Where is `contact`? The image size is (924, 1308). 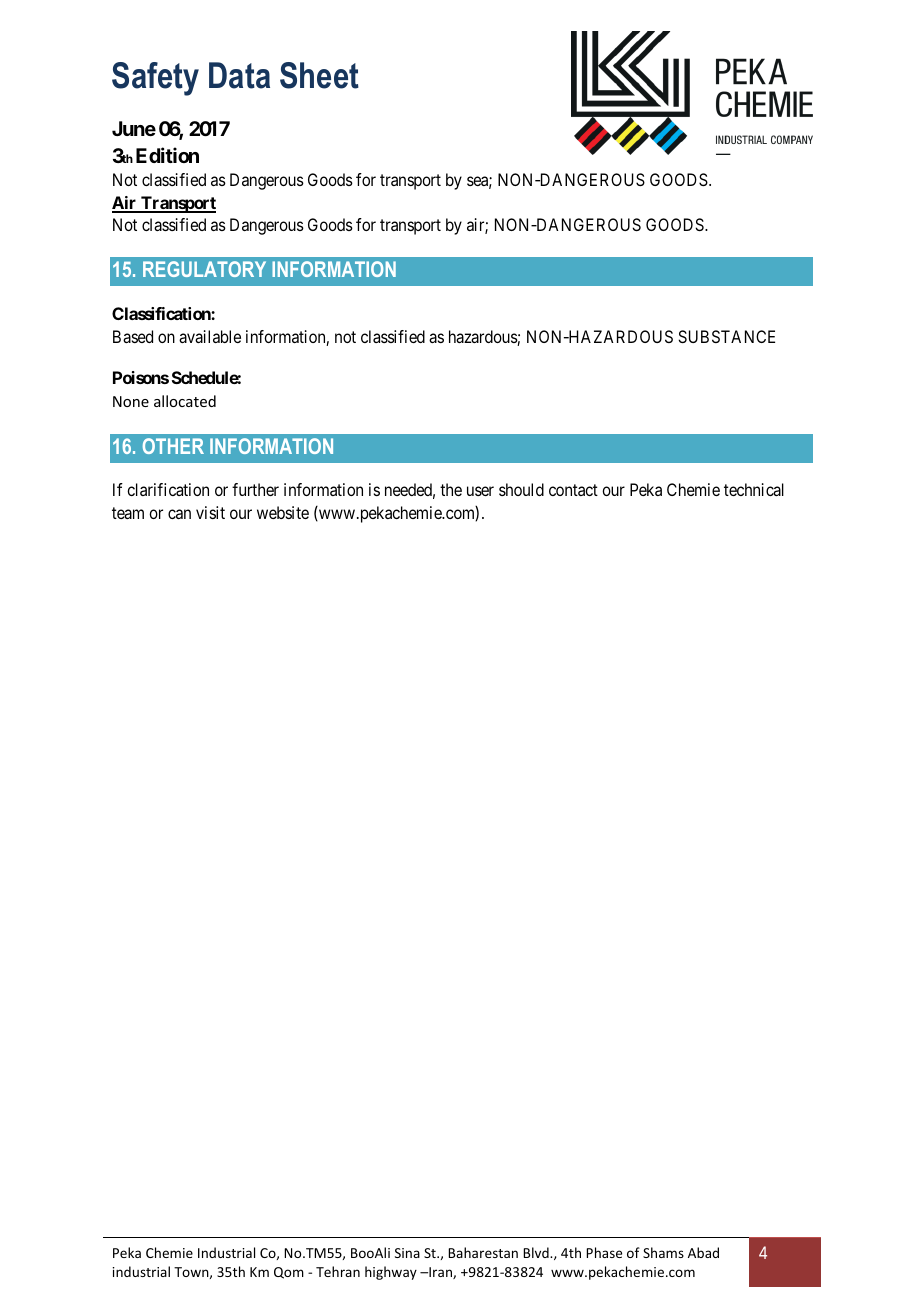 contact is located at coordinates (573, 490).
